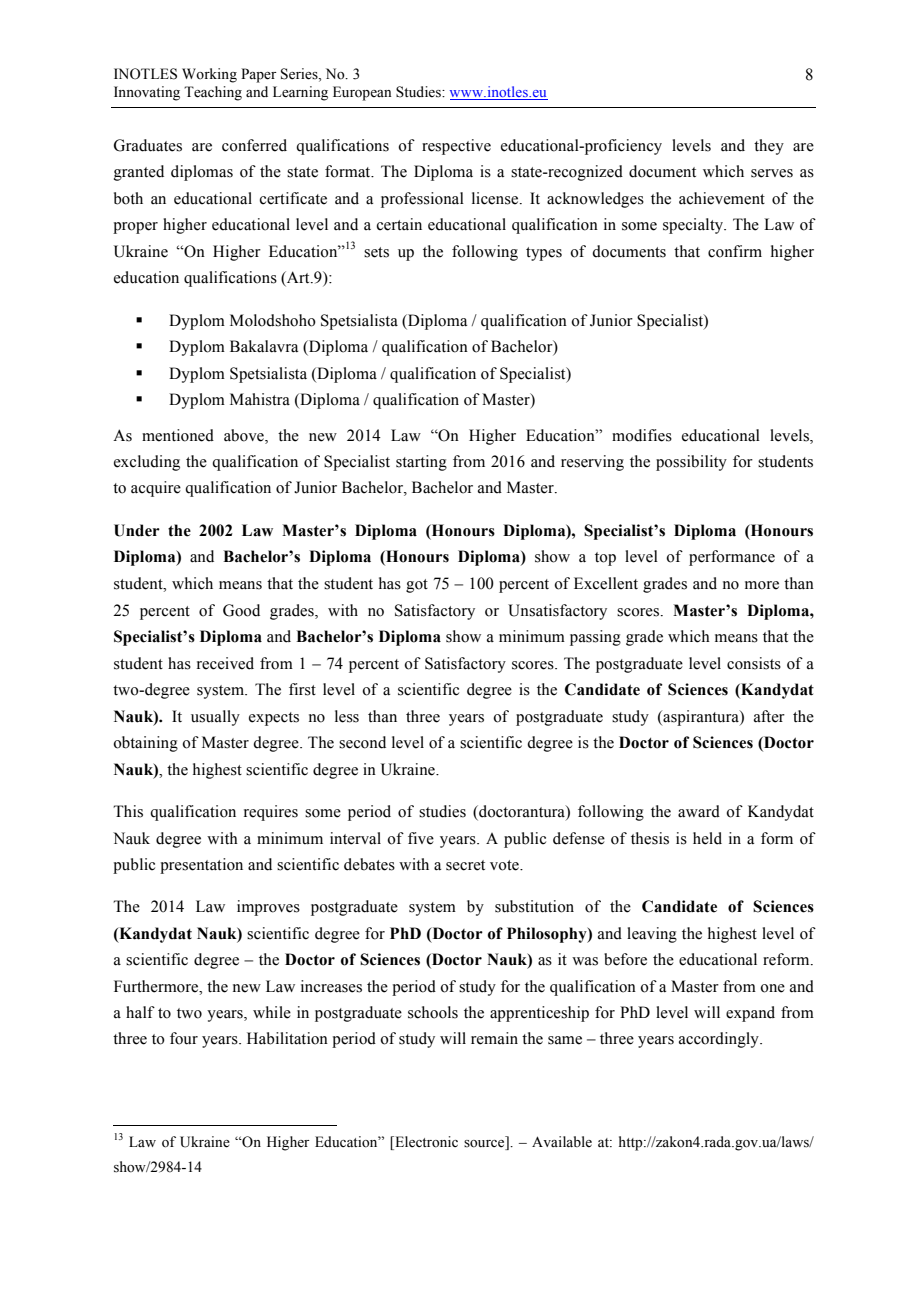  What do you see at coordinates (201, 866) in the image?
I see `presentation` at bounding box center [201, 866].
